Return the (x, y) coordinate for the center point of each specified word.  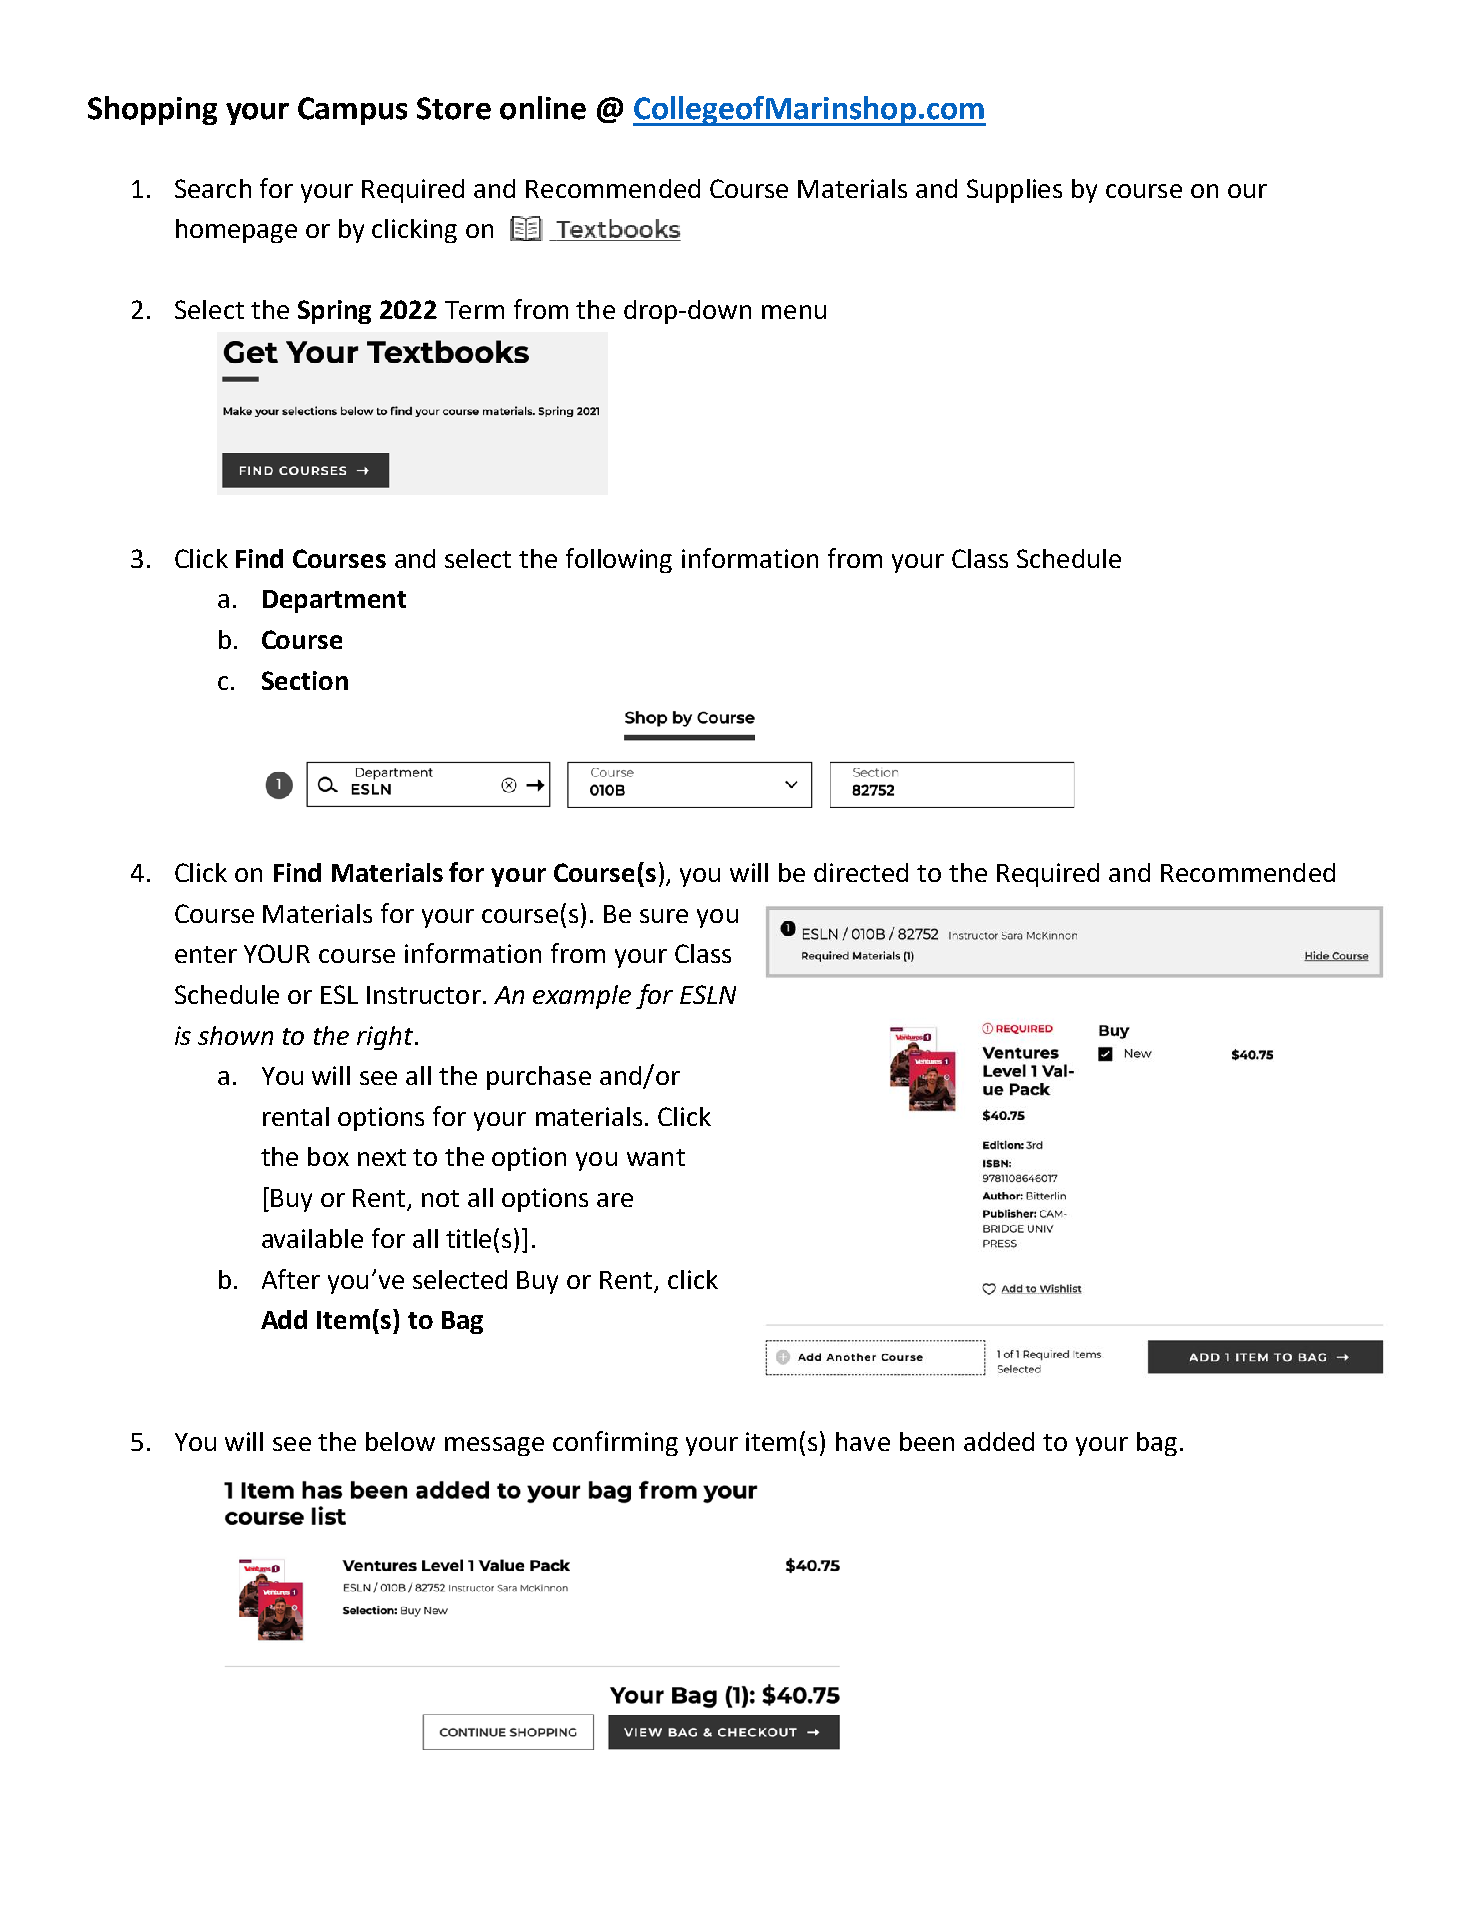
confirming (615, 1443)
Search (213, 188)
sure (664, 916)
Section (305, 680)
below (400, 1441)
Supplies (1014, 191)
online (543, 108)
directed (861, 872)
